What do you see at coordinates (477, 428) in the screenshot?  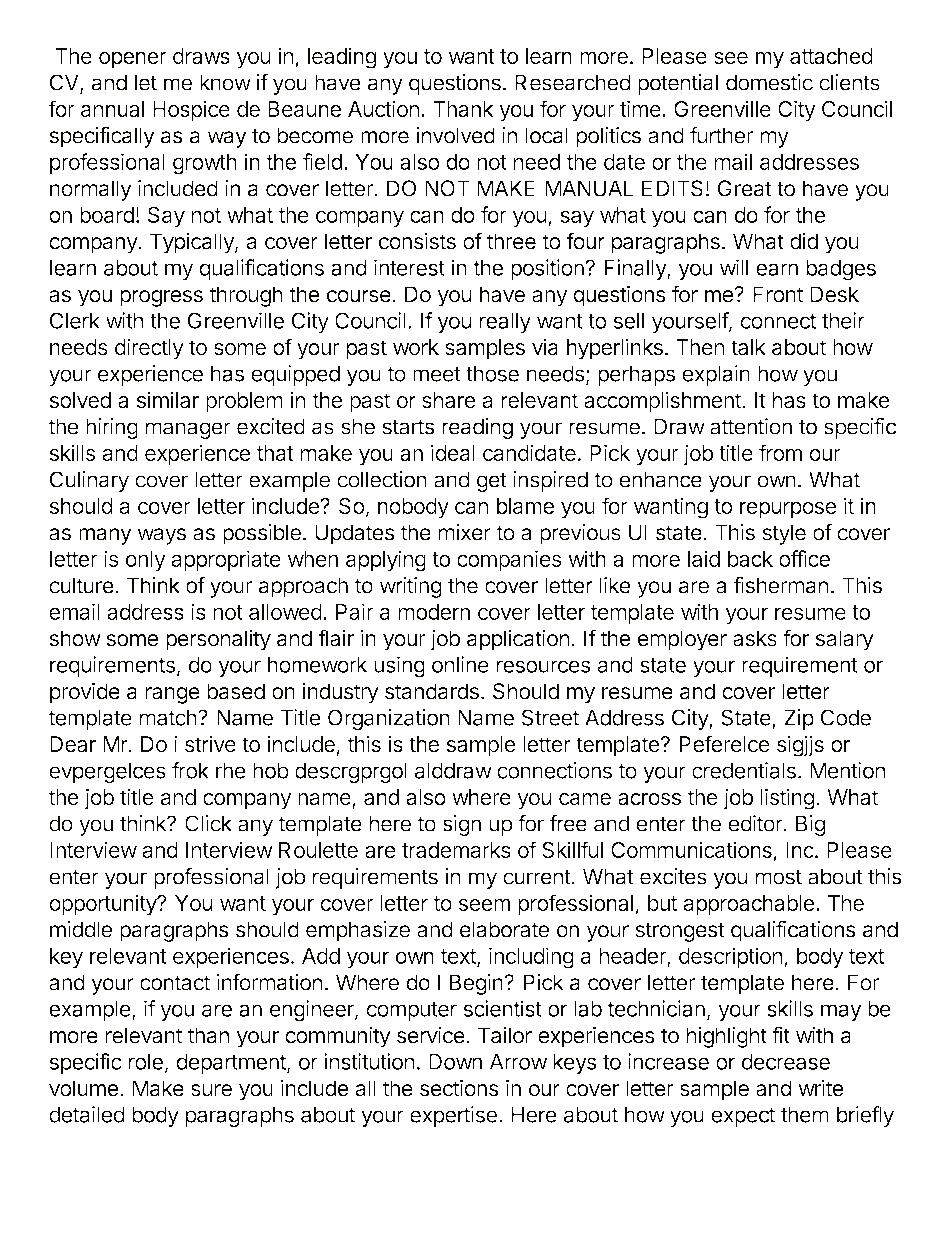 I see `reading` at bounding box center [477, 428].
